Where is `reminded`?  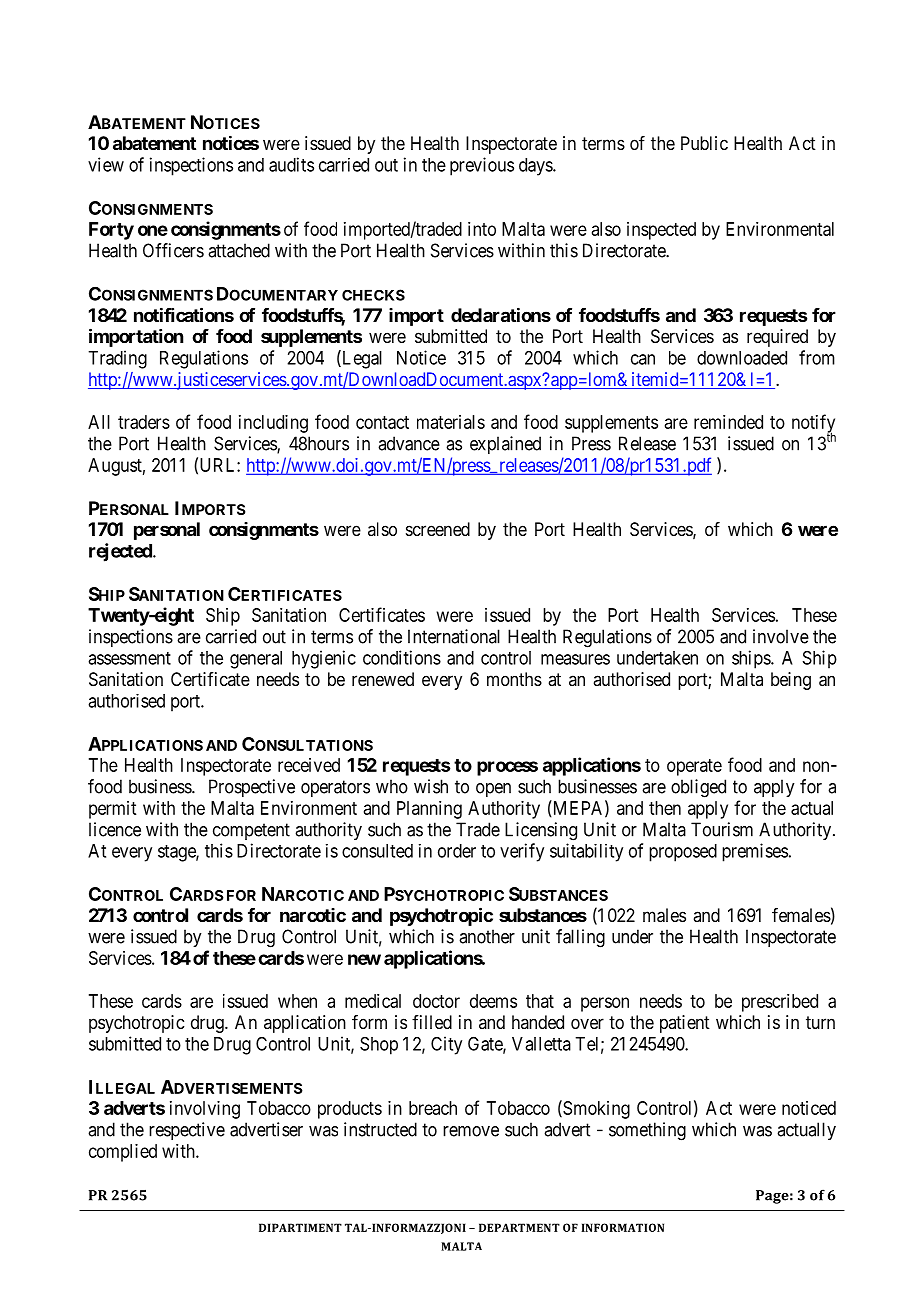 reminded is located at coordinates (728, 422).
